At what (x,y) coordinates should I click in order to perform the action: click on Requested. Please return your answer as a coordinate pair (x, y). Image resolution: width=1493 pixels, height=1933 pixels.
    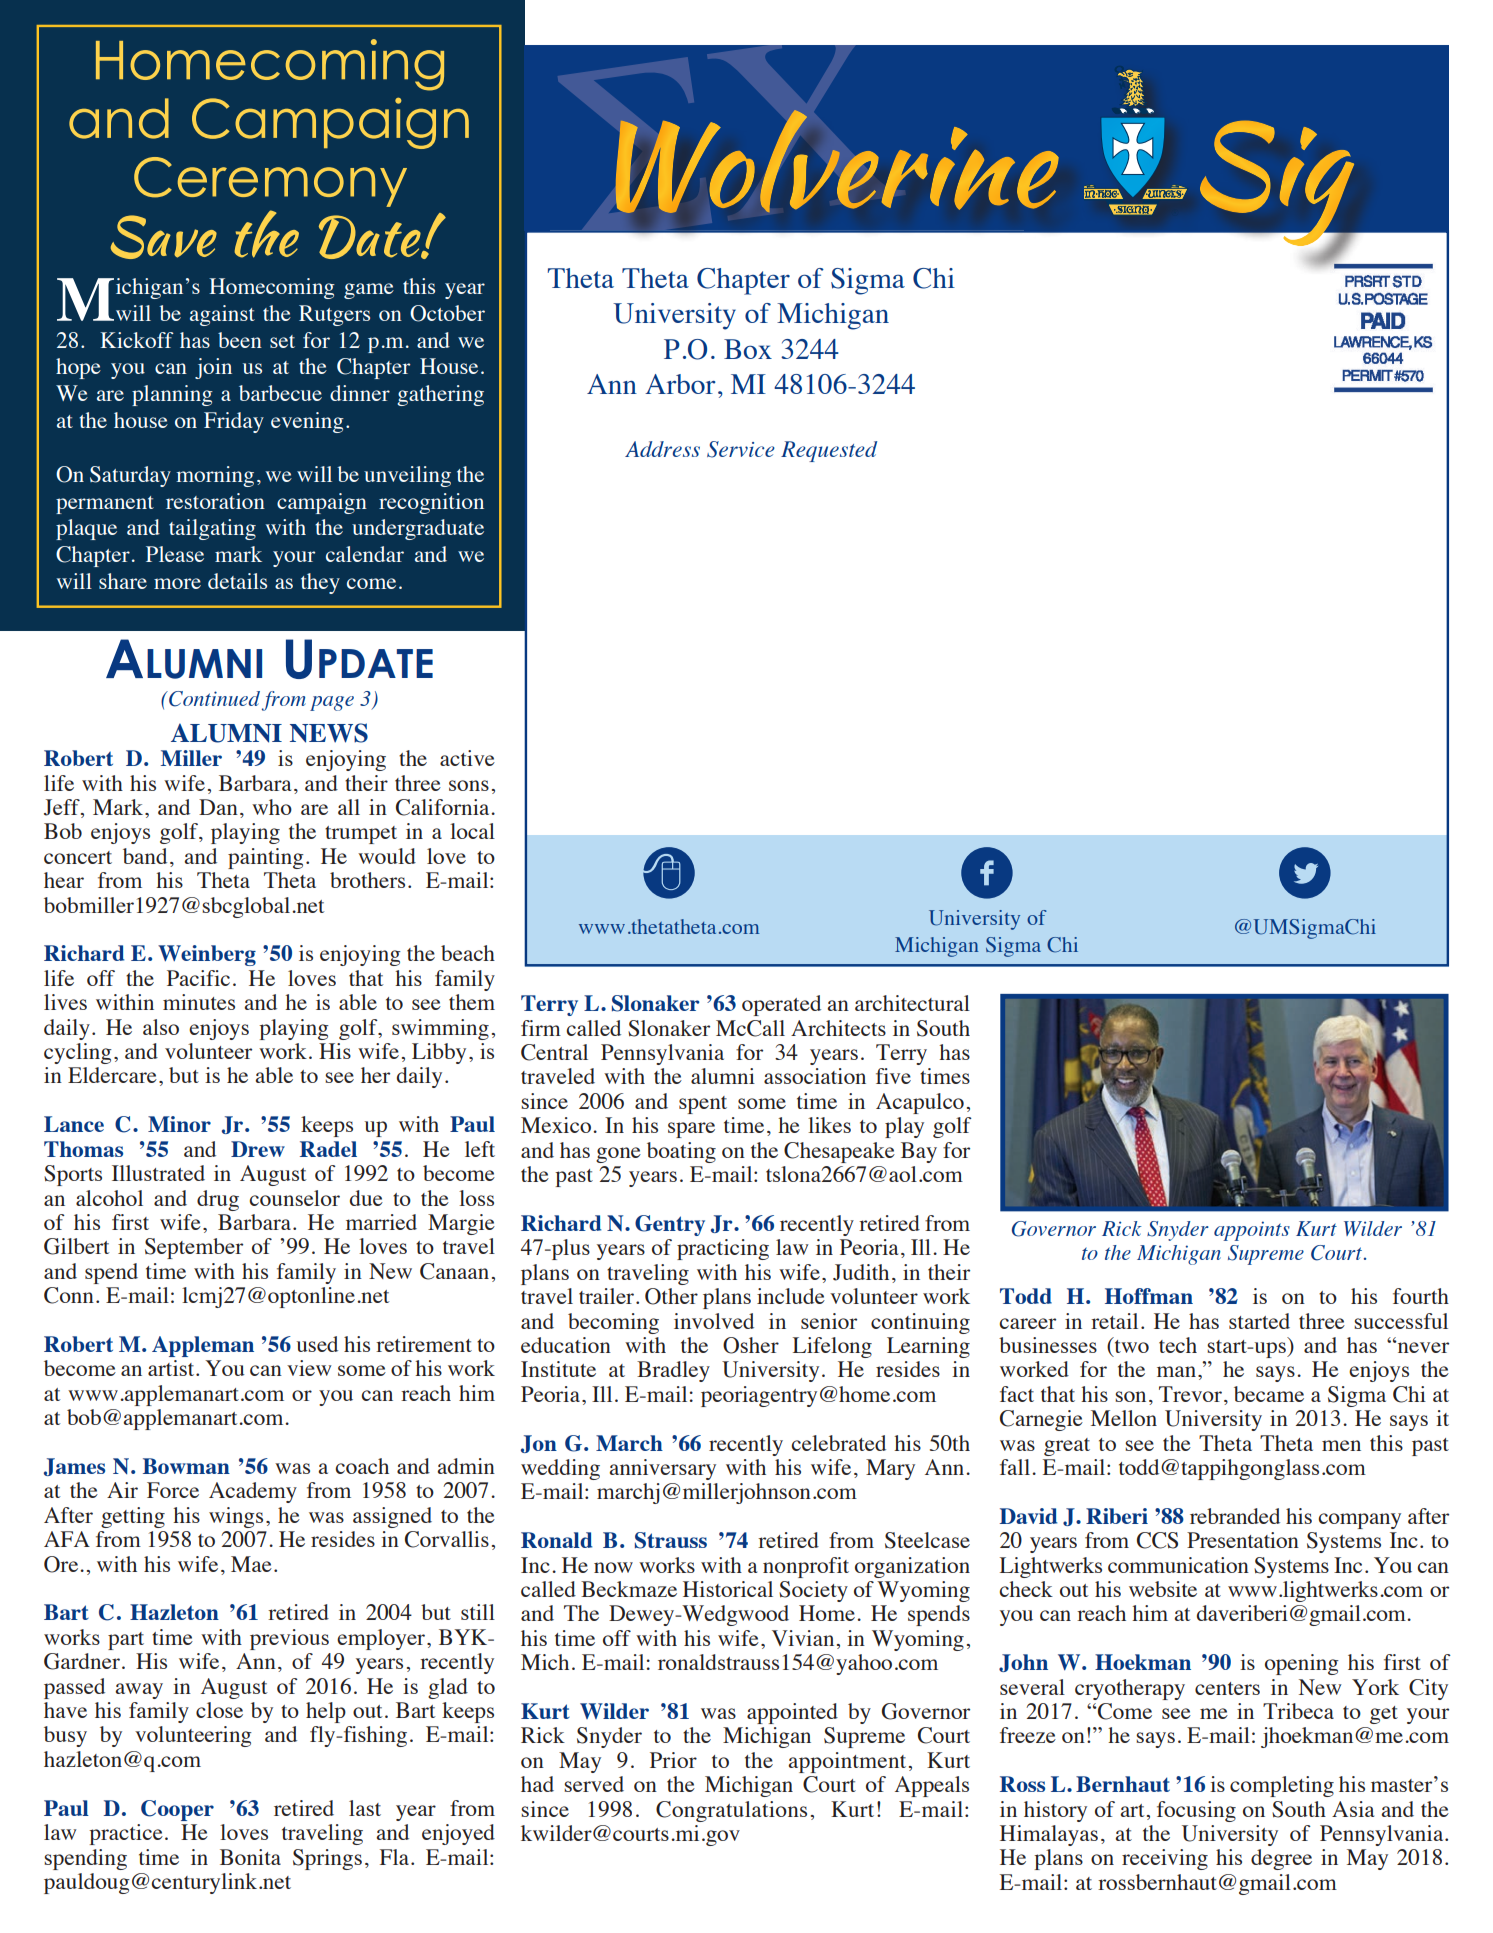
    Looking at the image, I should click on (829, 451).
